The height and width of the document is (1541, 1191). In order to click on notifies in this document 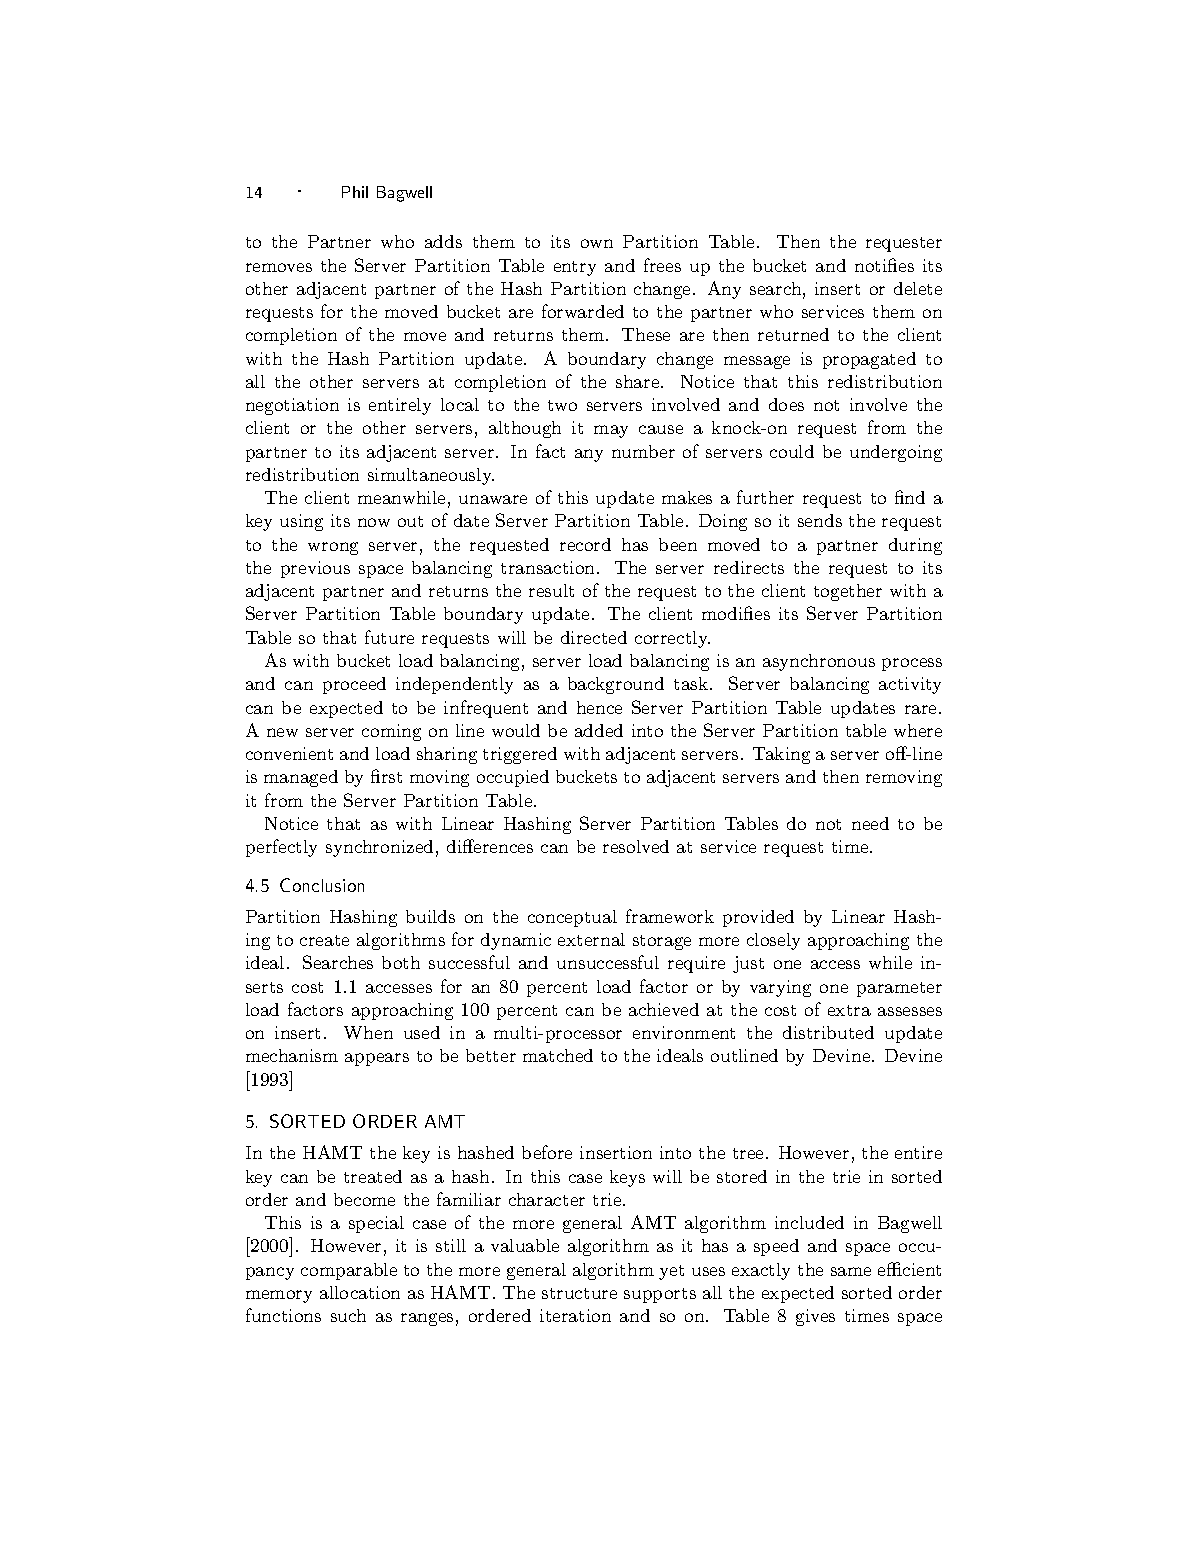, I will do `click(884, 265)`.
